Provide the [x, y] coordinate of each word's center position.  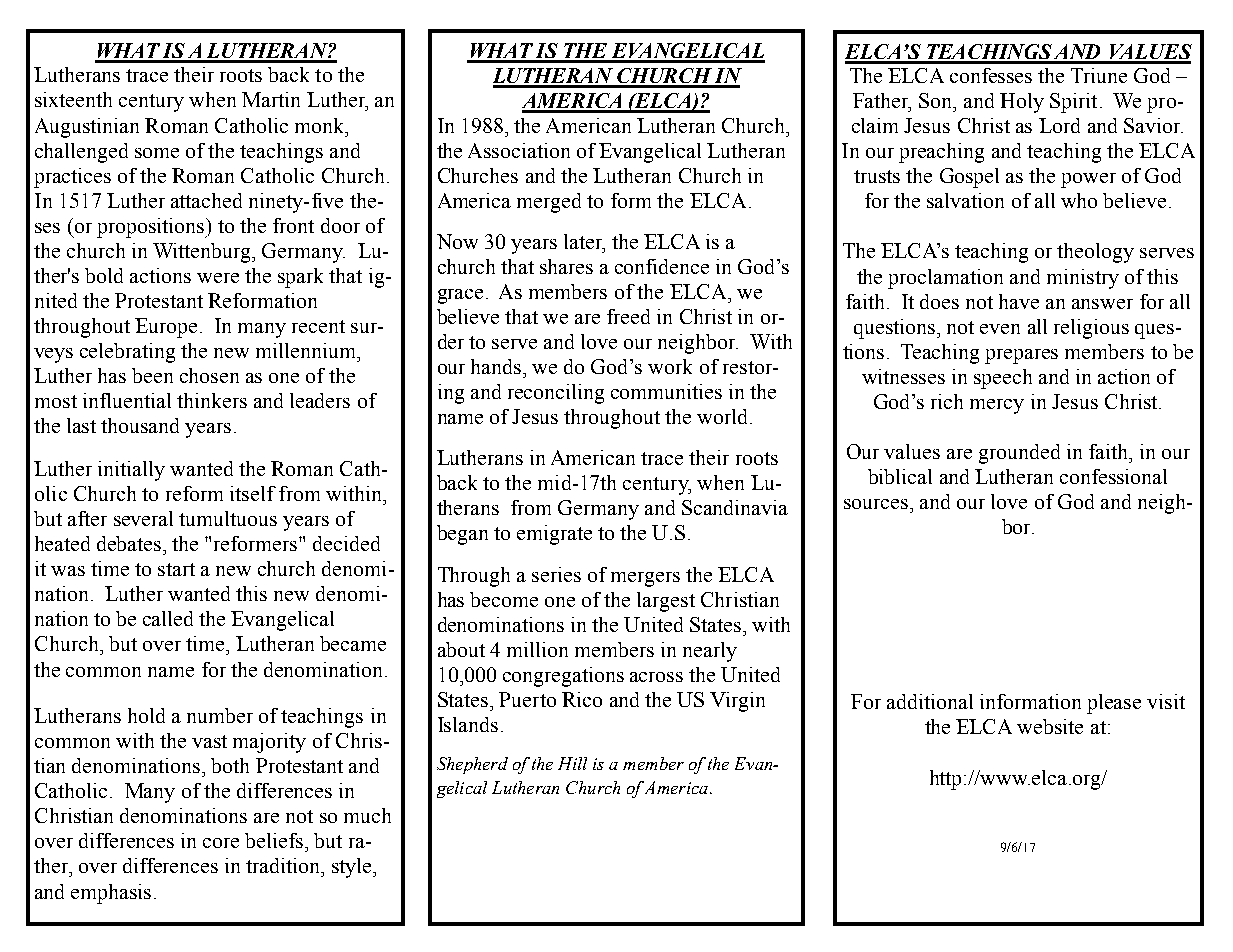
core [221, 843]
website [1050, 726]
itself [253, 493]
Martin [271, 99]
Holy [1022, 103]
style [353, 868]
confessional [1113, 476]
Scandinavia [735, 507]
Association [519, 150]
